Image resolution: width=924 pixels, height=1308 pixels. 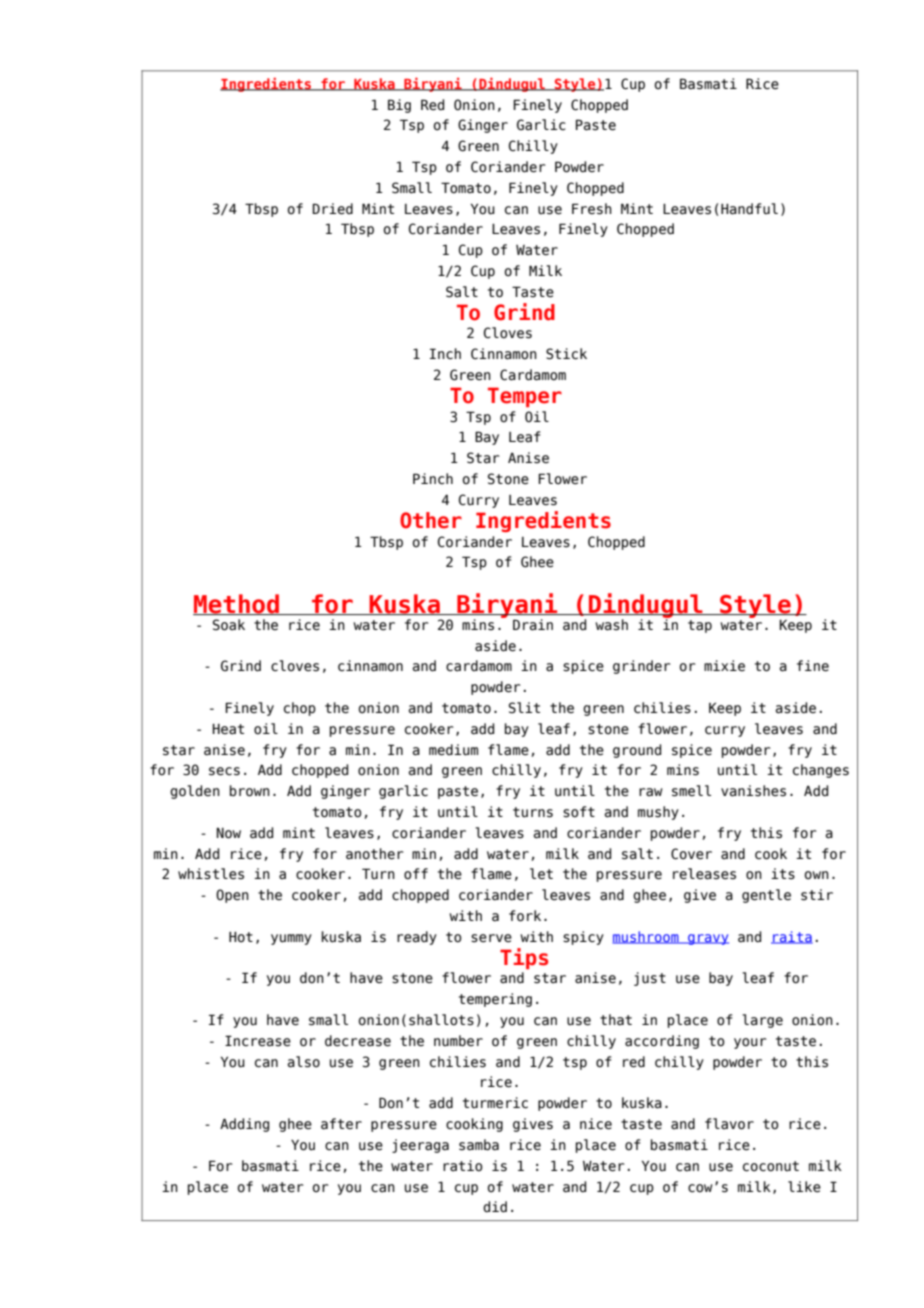 What do you see at coordinates (399, 106) in the document?
I see `Big` at bounding box center [399, 106].
